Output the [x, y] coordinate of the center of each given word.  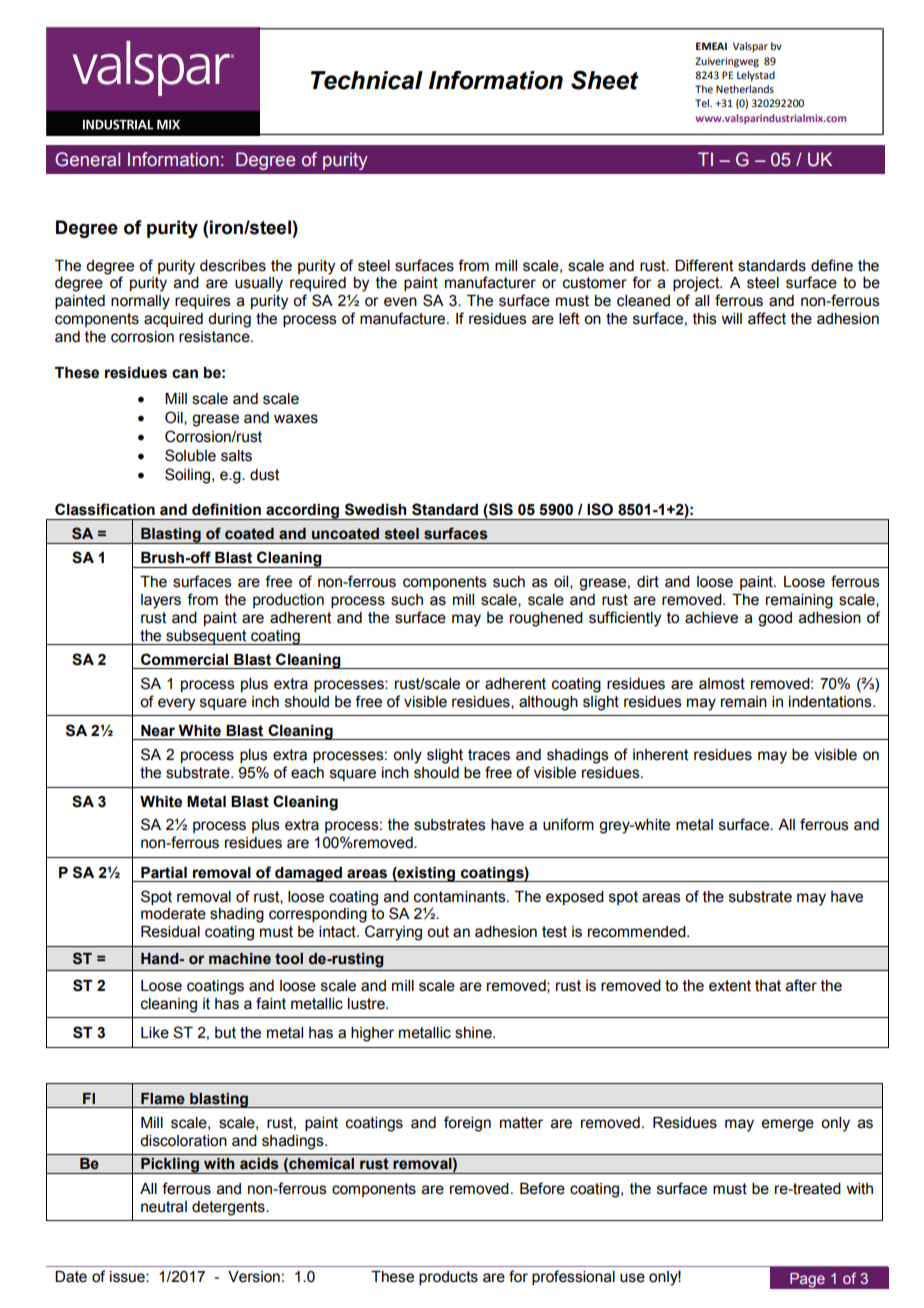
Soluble [190, 455]
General [87, 159]
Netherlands [745, 89]
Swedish [375, 509]
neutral [164, 1207]
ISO [600, 509]
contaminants [461, 897]
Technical [367, 80]
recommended [638, 932]
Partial [164, 873]
